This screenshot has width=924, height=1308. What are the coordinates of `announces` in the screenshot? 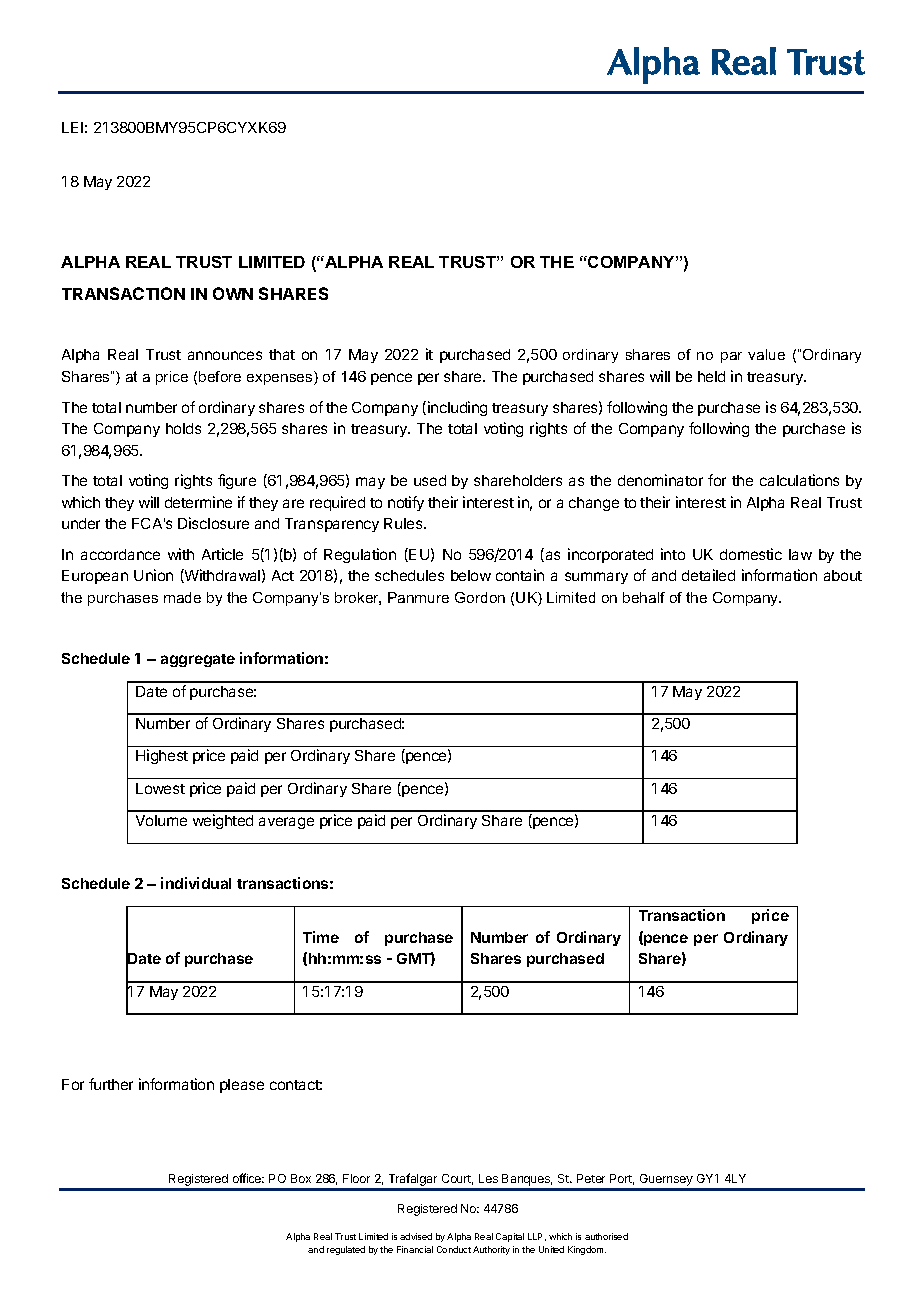 It's located at (225, 355).
